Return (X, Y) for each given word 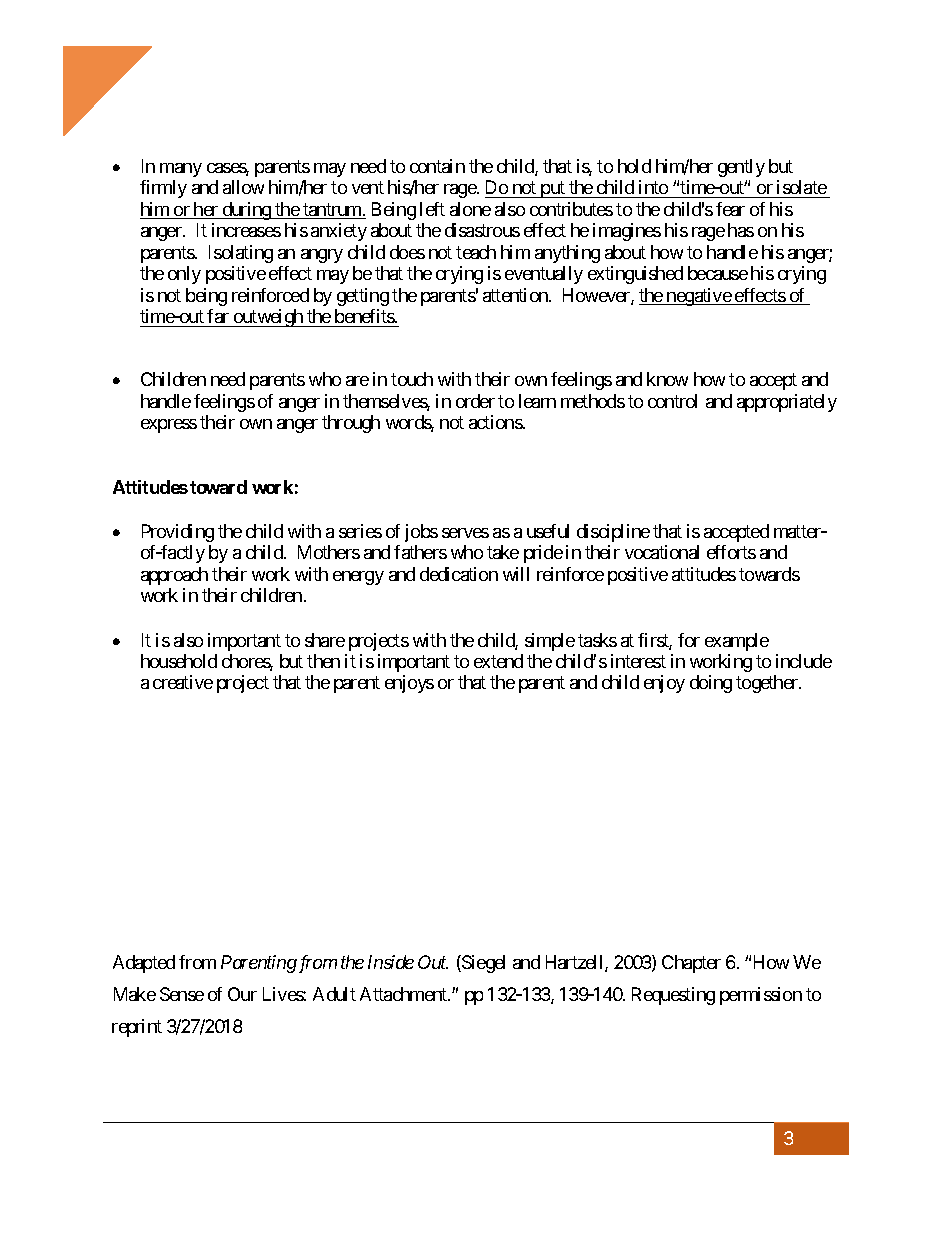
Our (242, 994)
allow (243, 187)
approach (174, 576)
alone (470, 209)
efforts (731, 552)
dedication (459, 574)
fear (730, 209)
